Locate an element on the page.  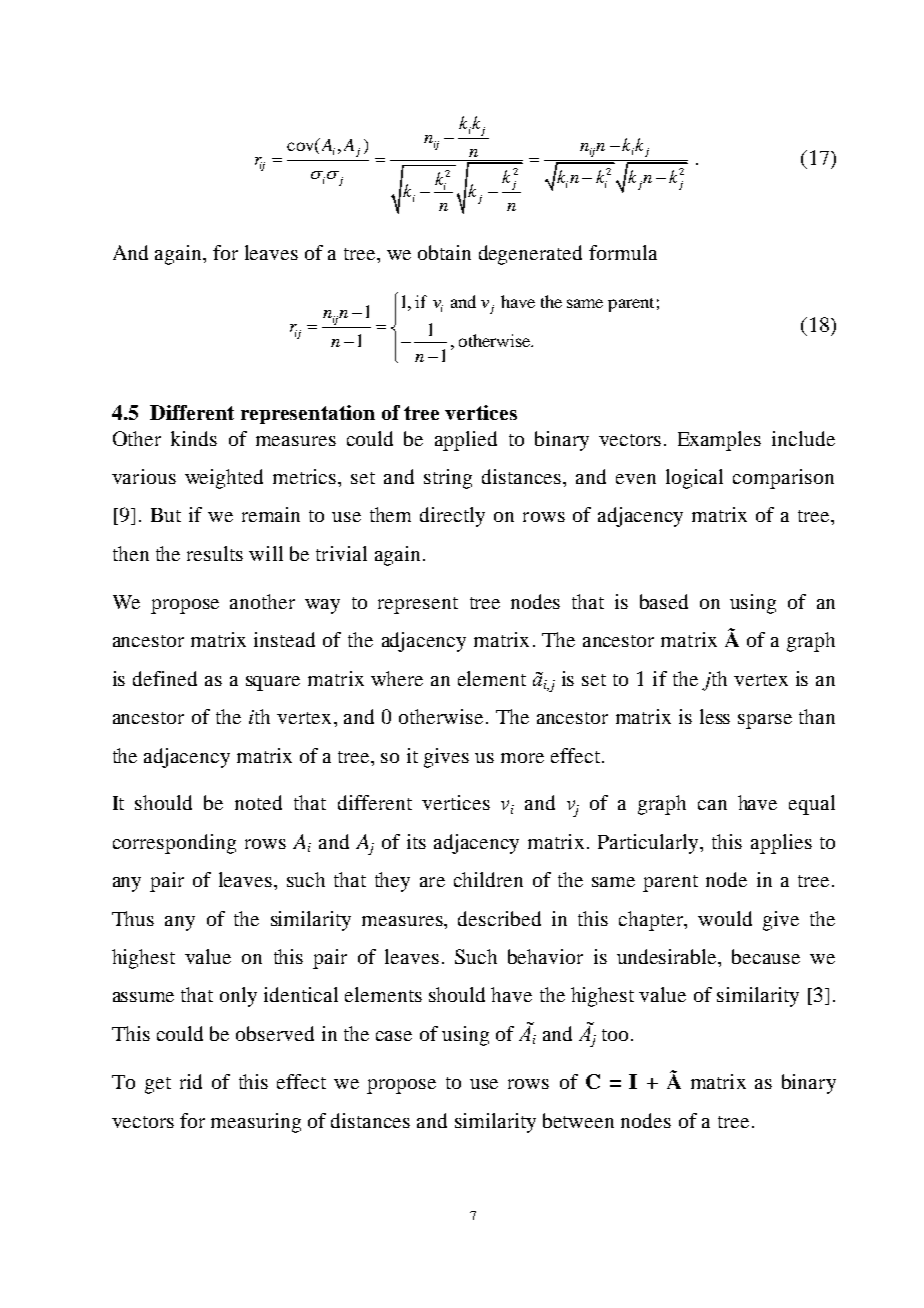
based is located at coordinates (664, 601).
